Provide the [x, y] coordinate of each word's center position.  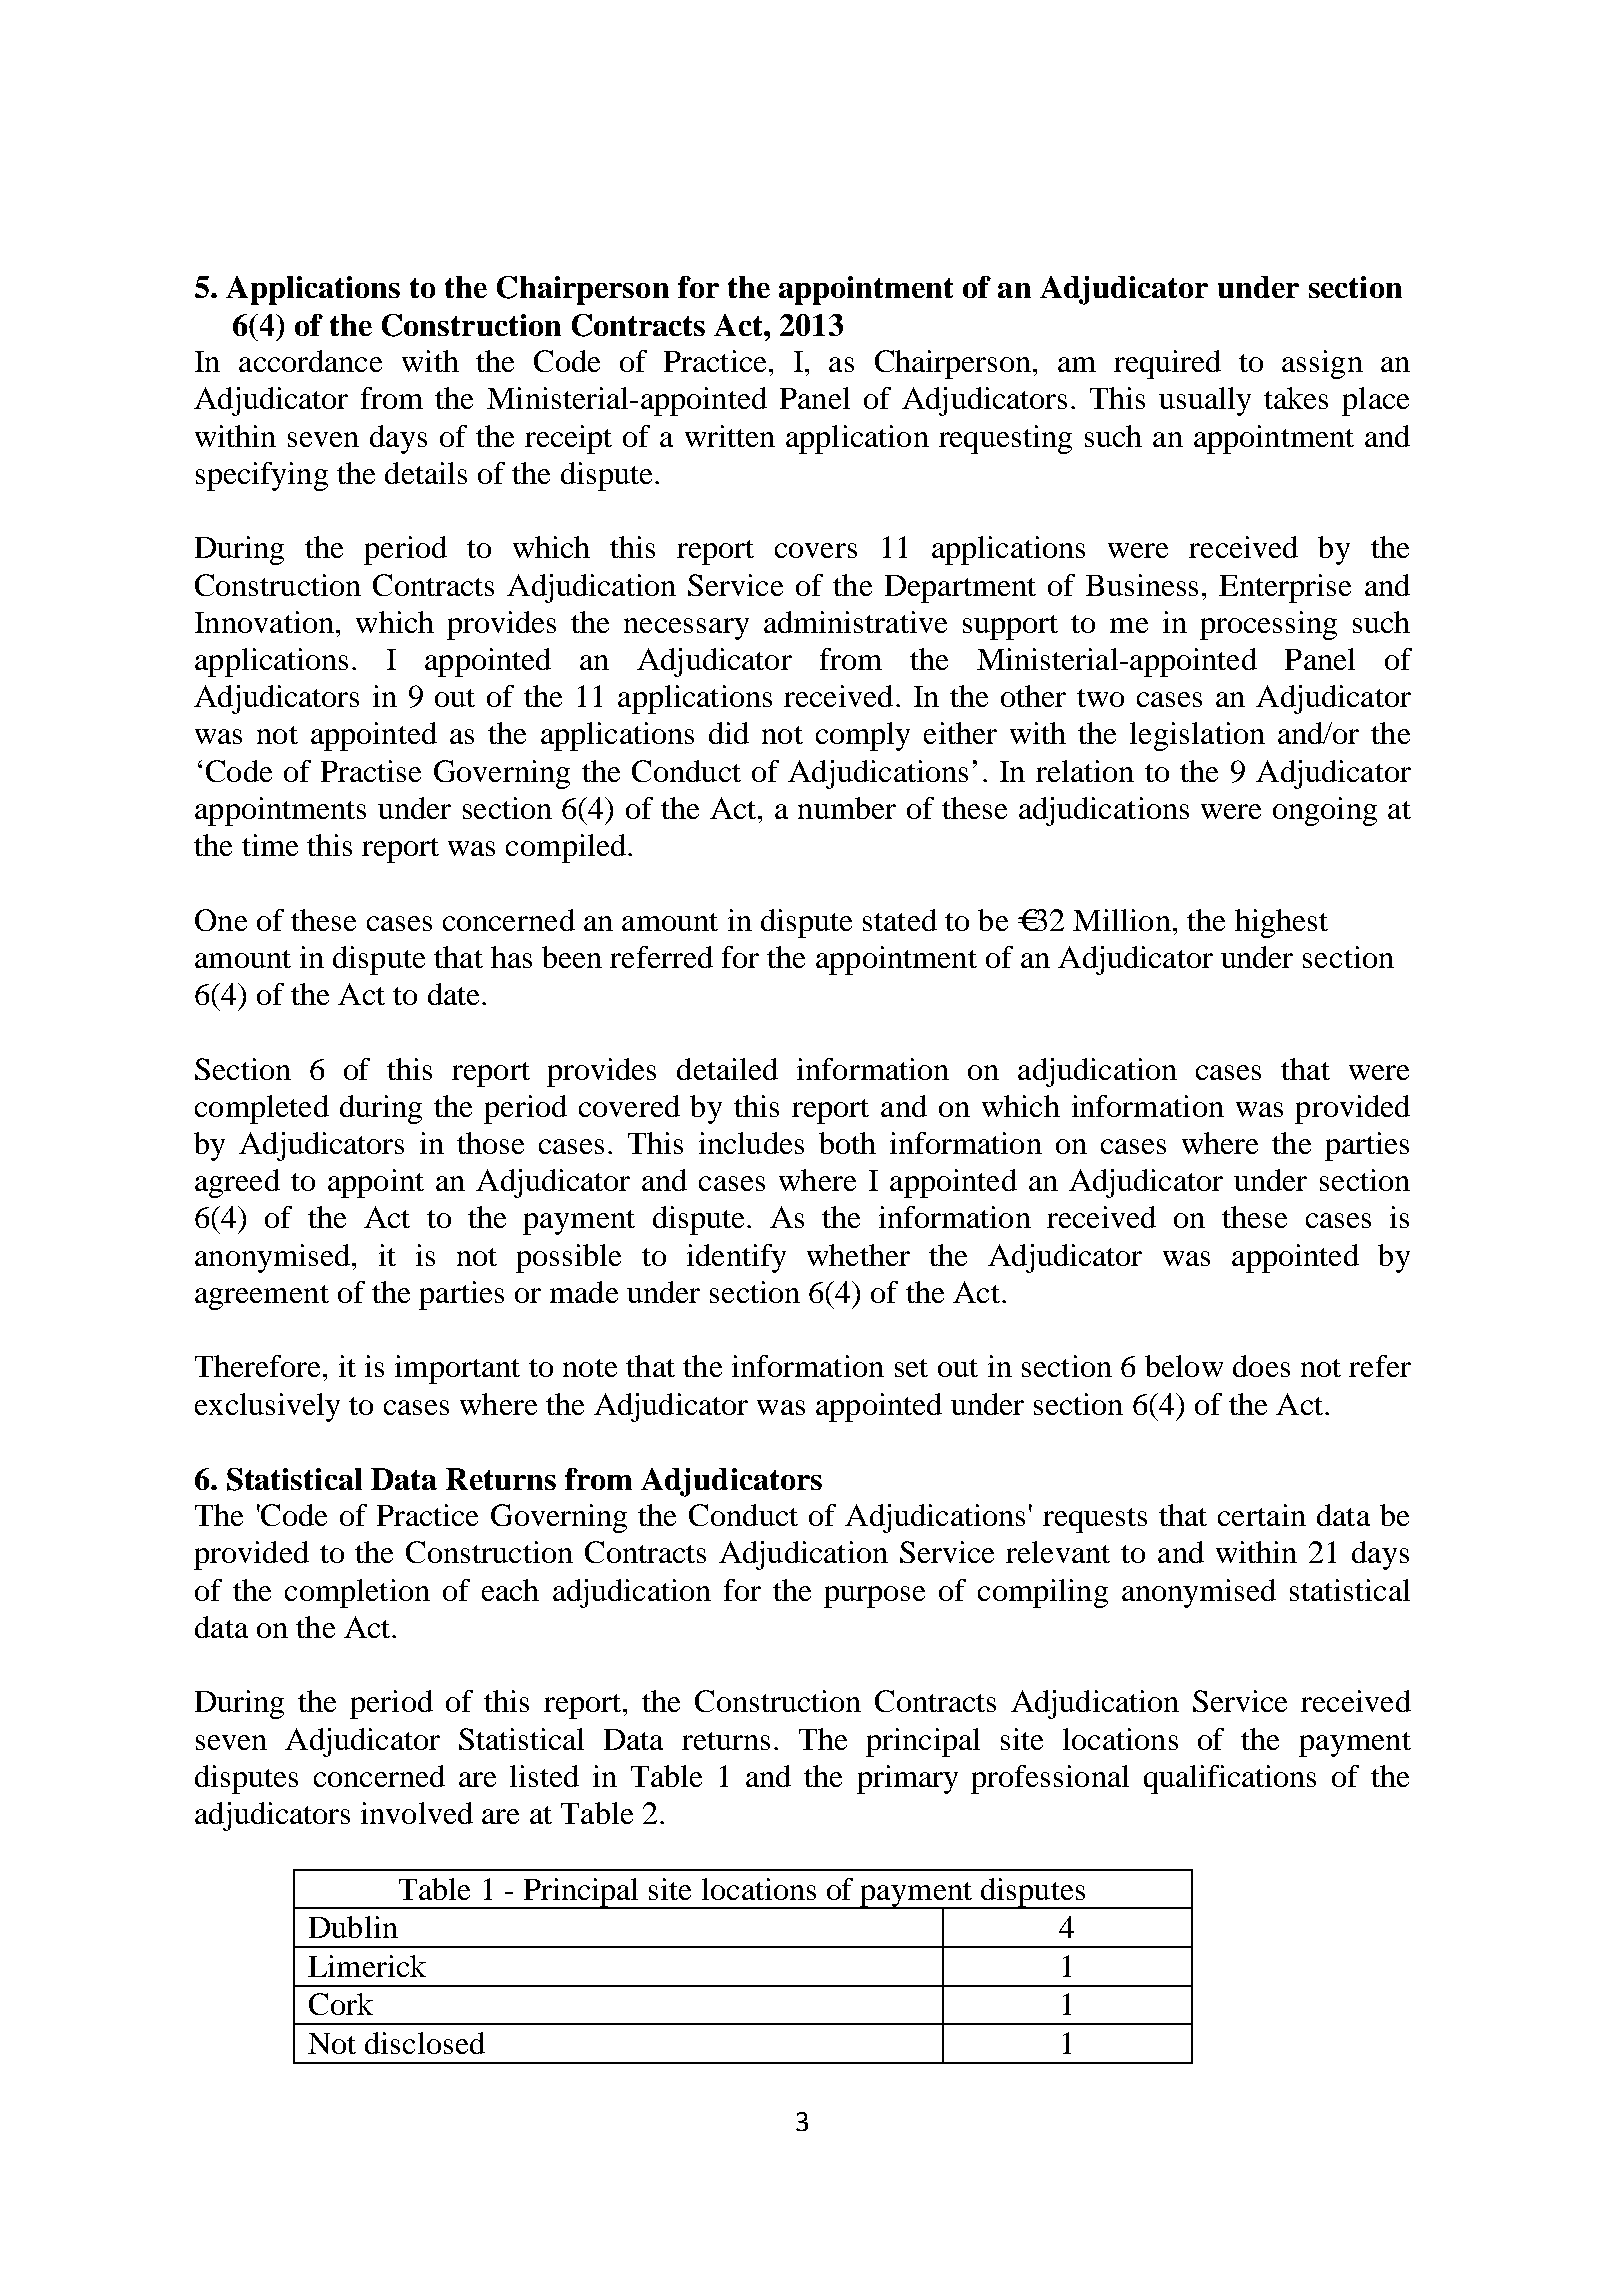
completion [357, 1593]
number [847, 808]
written [730, 436]
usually [1205, 401]
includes [751, 1143]
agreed [237, 1183]
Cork [341, 2004]
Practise [371, 771]
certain [1262, 1515]
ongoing [1325, 811]
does [1261, 1366]
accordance [310, 361]
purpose [874, 1597]
